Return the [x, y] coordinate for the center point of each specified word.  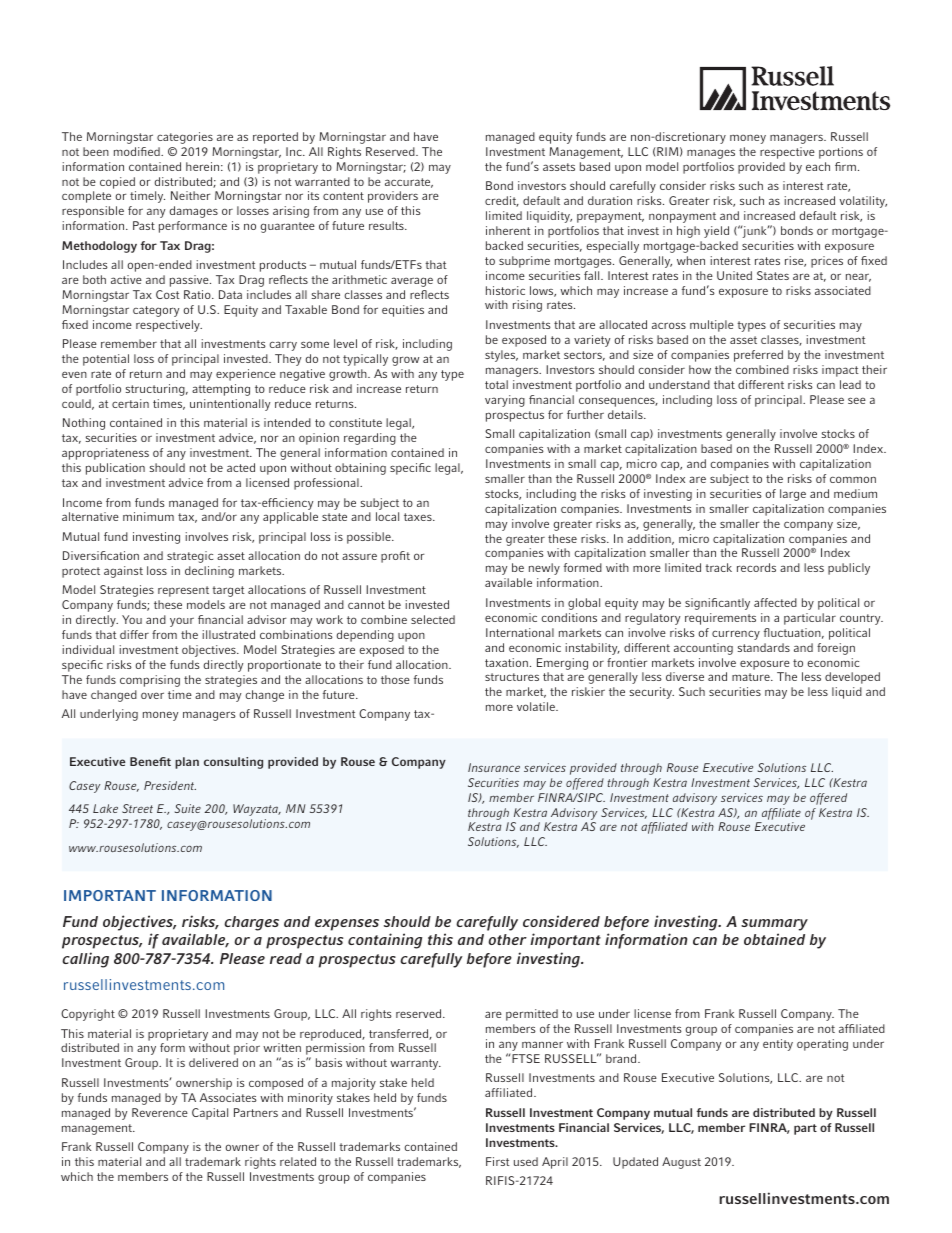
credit [502, 201]
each [818, 166]
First [498, 1161]
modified [138, 151]
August [681, 1163]
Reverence [160, 1112]
